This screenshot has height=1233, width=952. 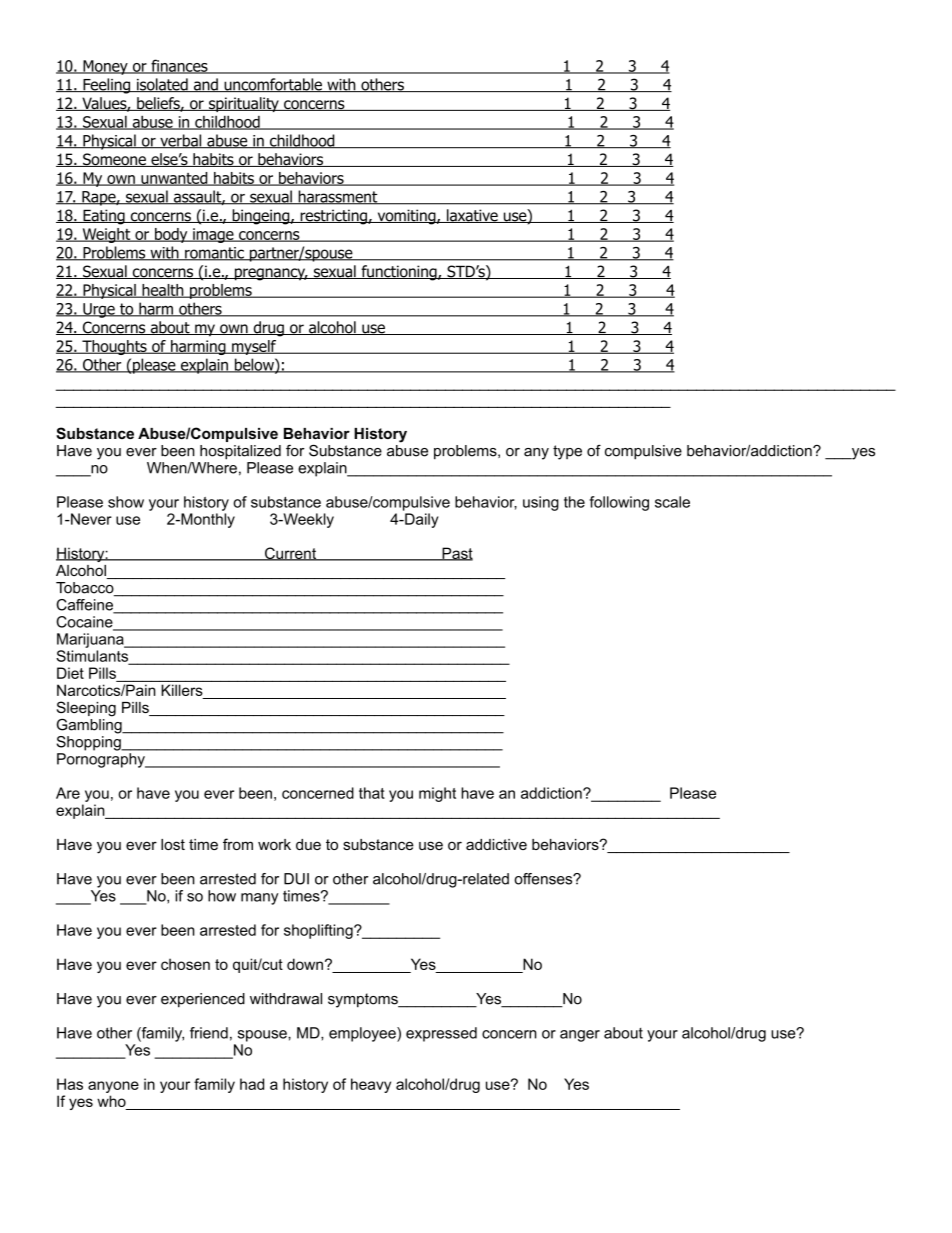 What do you see at coordinates (273, 85) in the screenshot?
I see `uncomfortable` at bounding box center [273, 85].
